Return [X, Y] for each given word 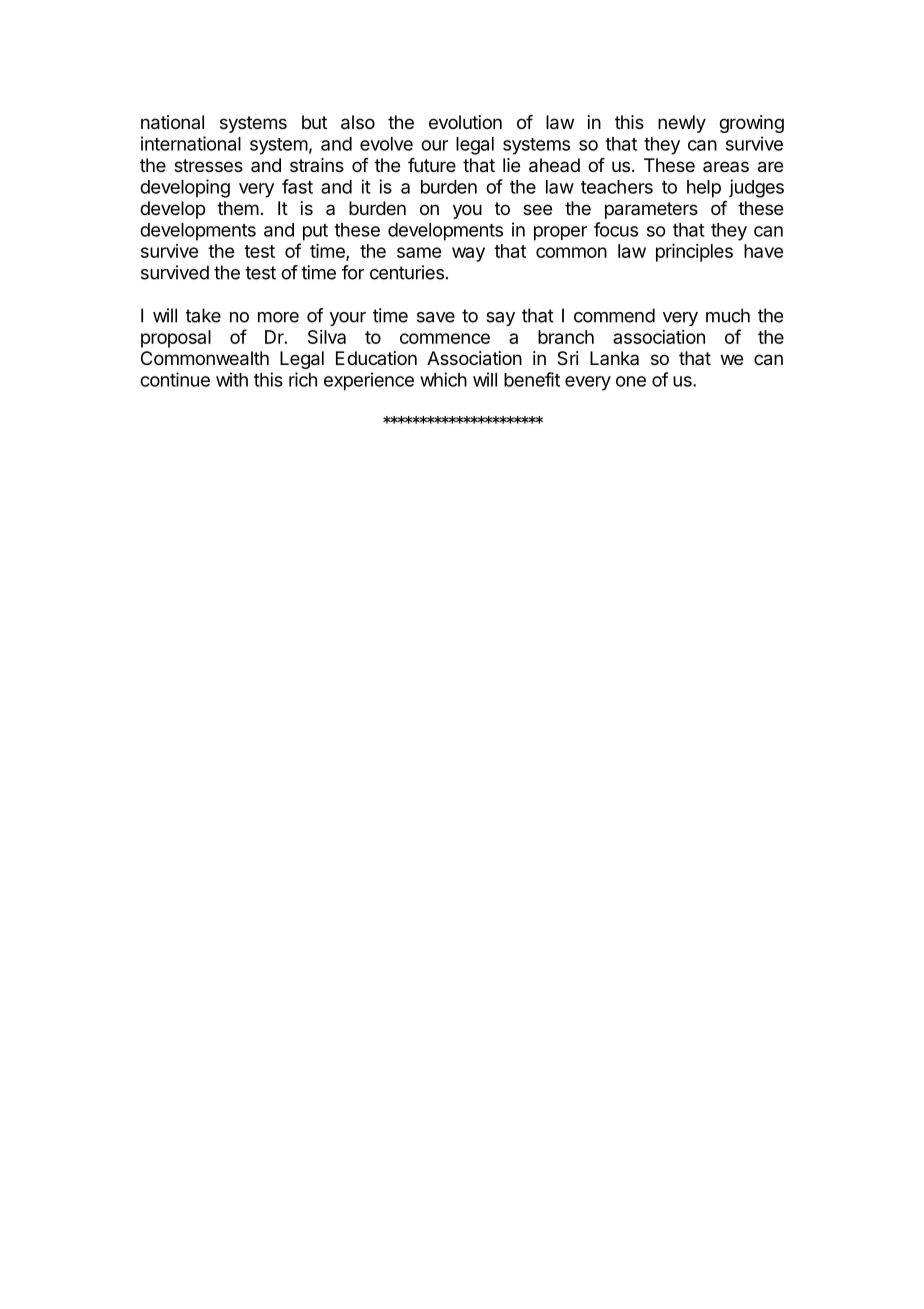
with [232, 379]
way [468, 254]
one [631, 381]
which [443, 379]
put [315, 232]
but [314, 122]
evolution [465, 122]
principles [694, 253]
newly [682, 124]
